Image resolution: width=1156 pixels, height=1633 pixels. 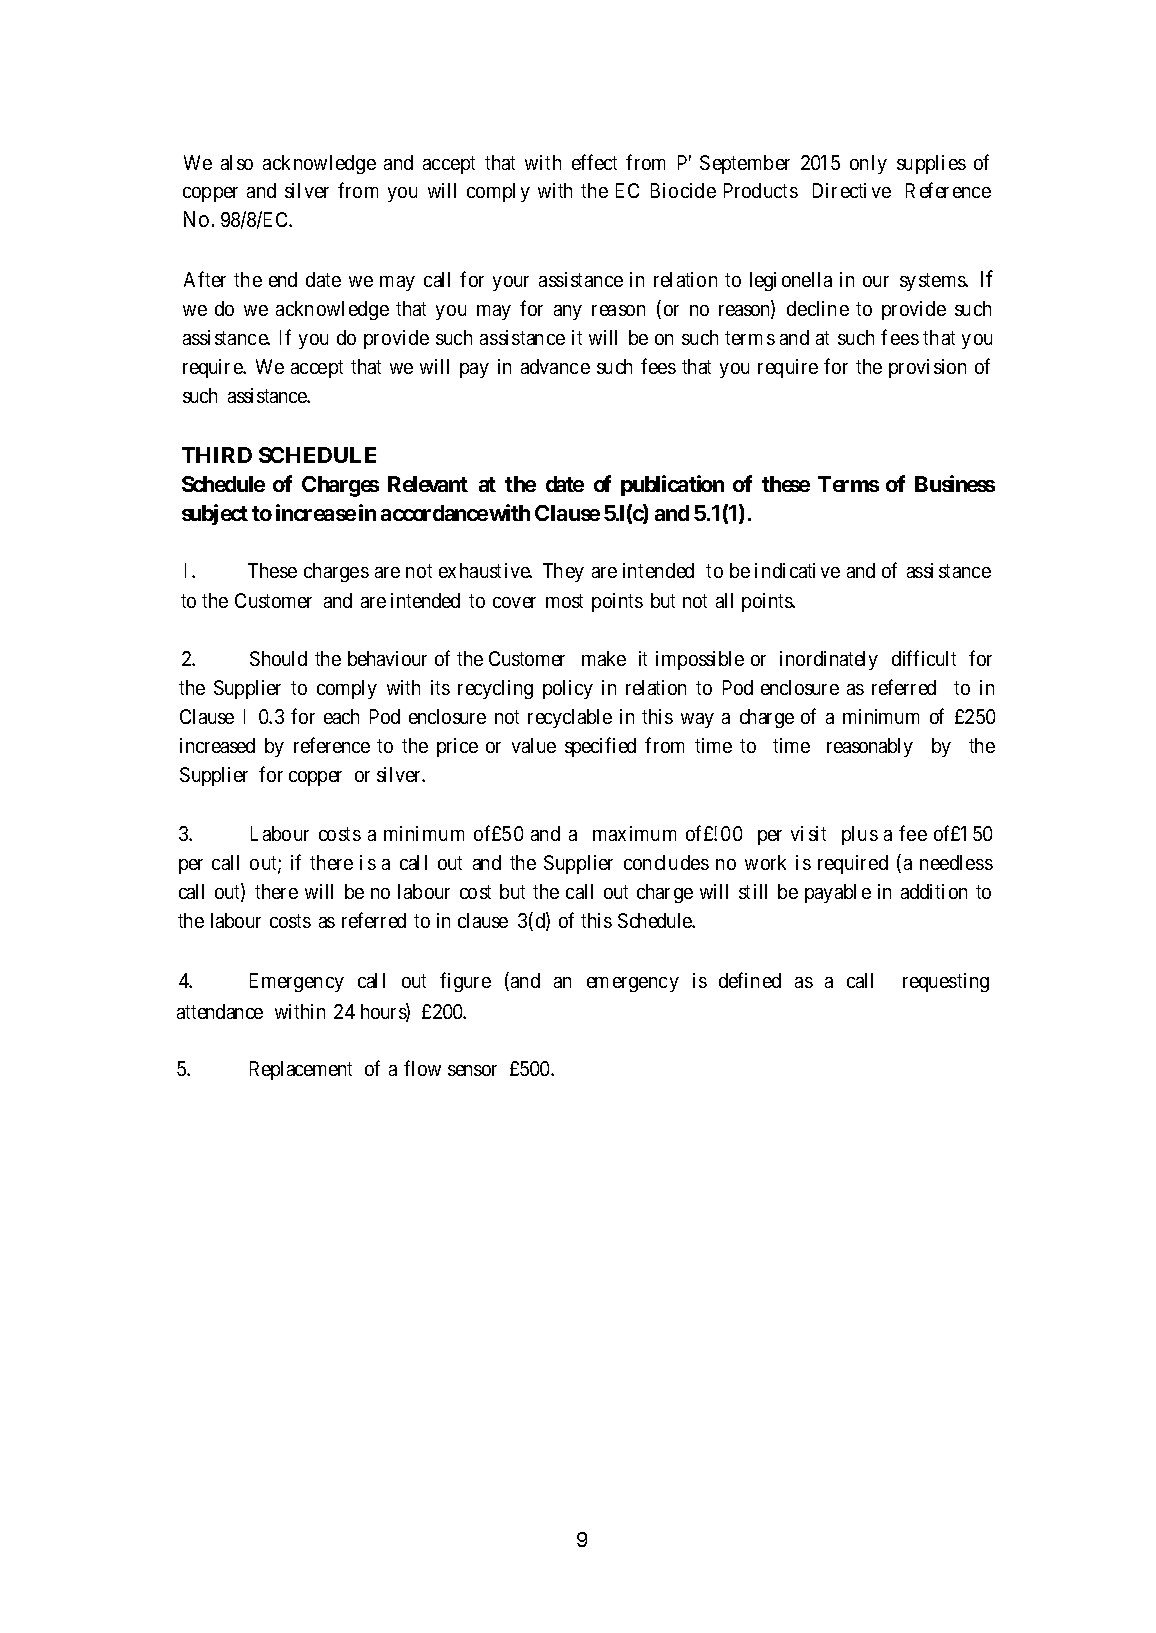 I want to click on each, so click(x=341, y=716).
